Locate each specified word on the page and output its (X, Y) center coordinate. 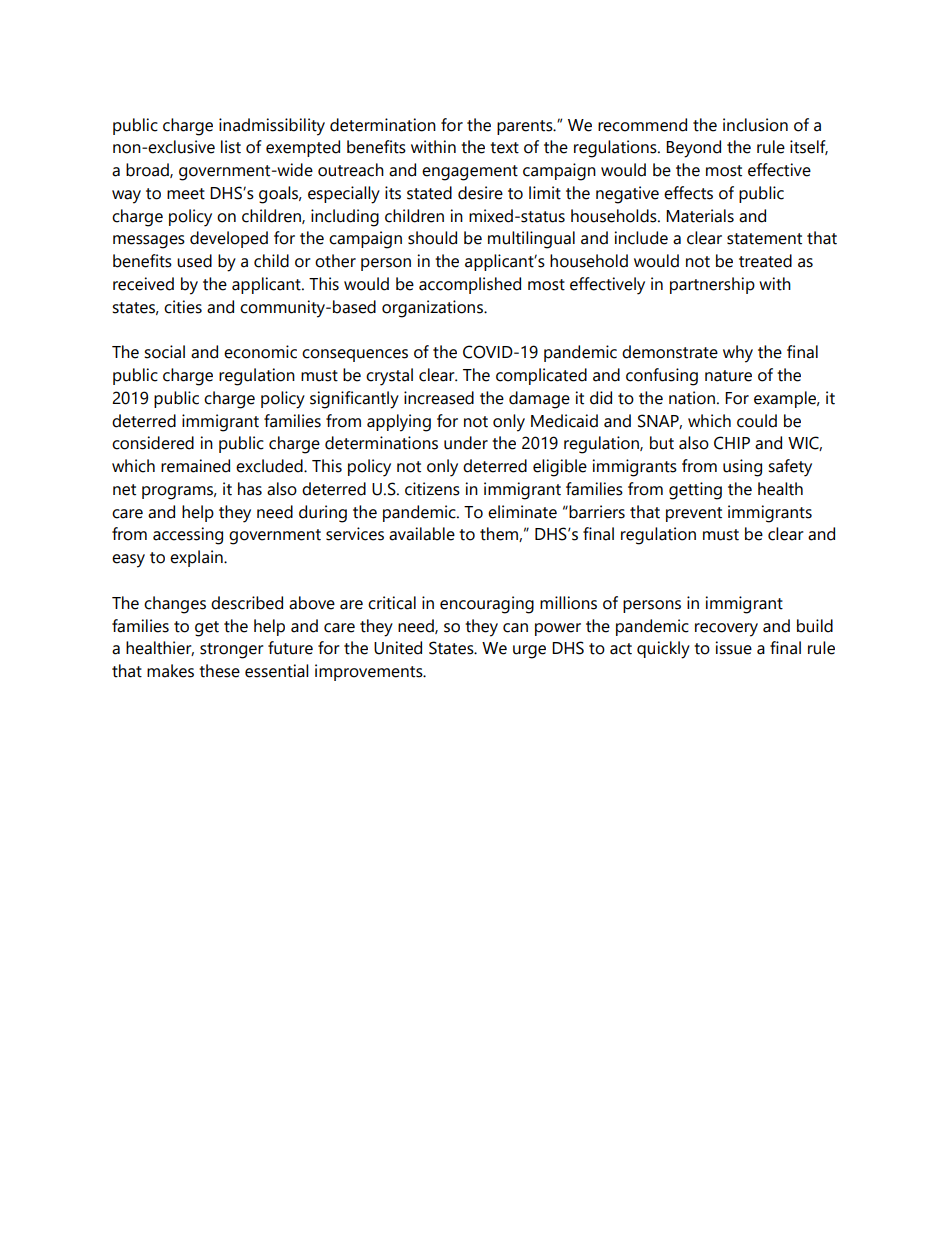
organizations (433, 309)
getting (695, 491)
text (504, 148)
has (250, 489)
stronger (232, 651)
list (231, 147)
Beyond (693, 149)
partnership (712, 285)
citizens (432, 489)
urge (529, 652)
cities (183, 307)
